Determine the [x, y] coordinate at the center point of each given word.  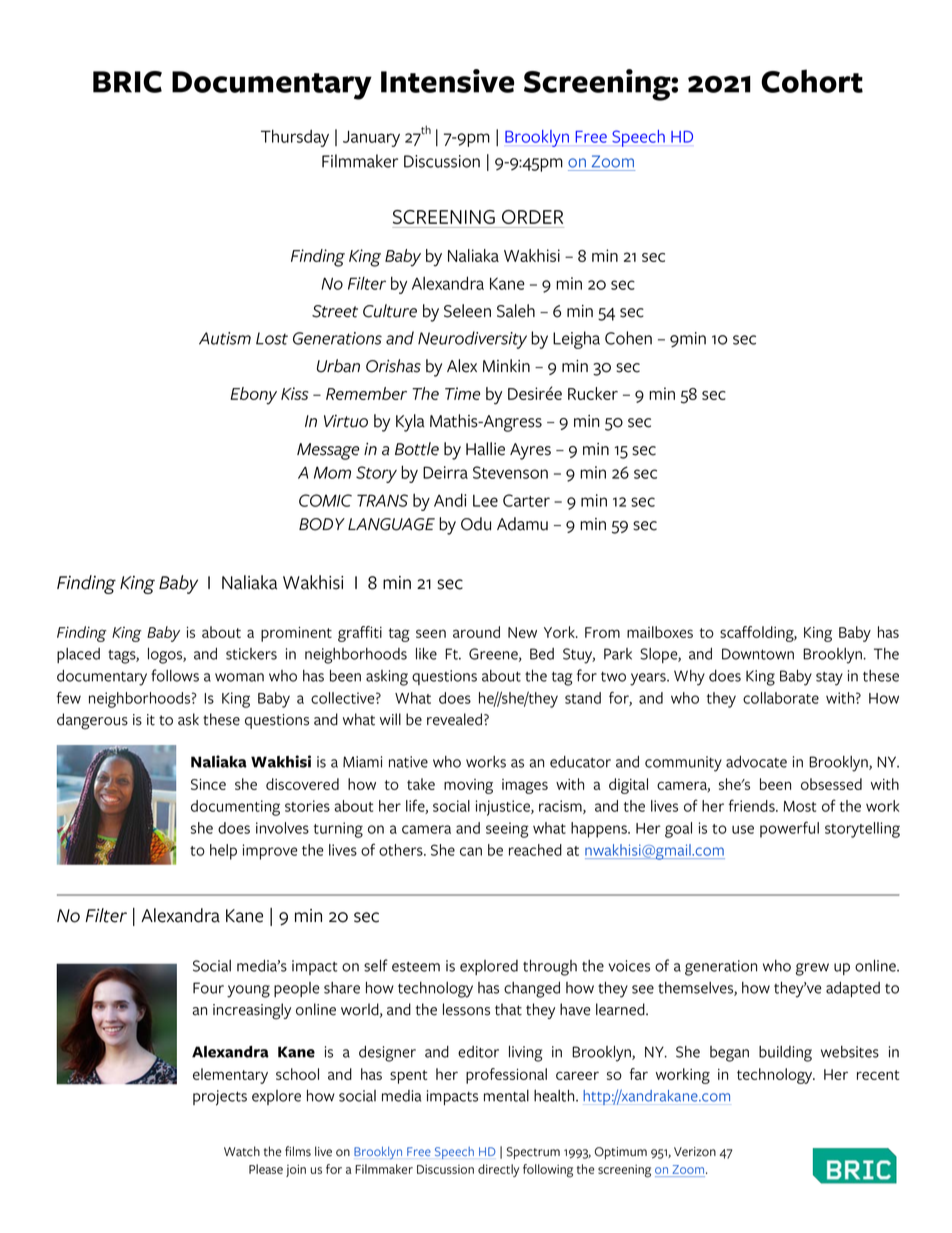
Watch [242, 1151]
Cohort [812, 81]
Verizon [695, 1152]
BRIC [127, 82]
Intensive [447, 81]
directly [498, 1170]
